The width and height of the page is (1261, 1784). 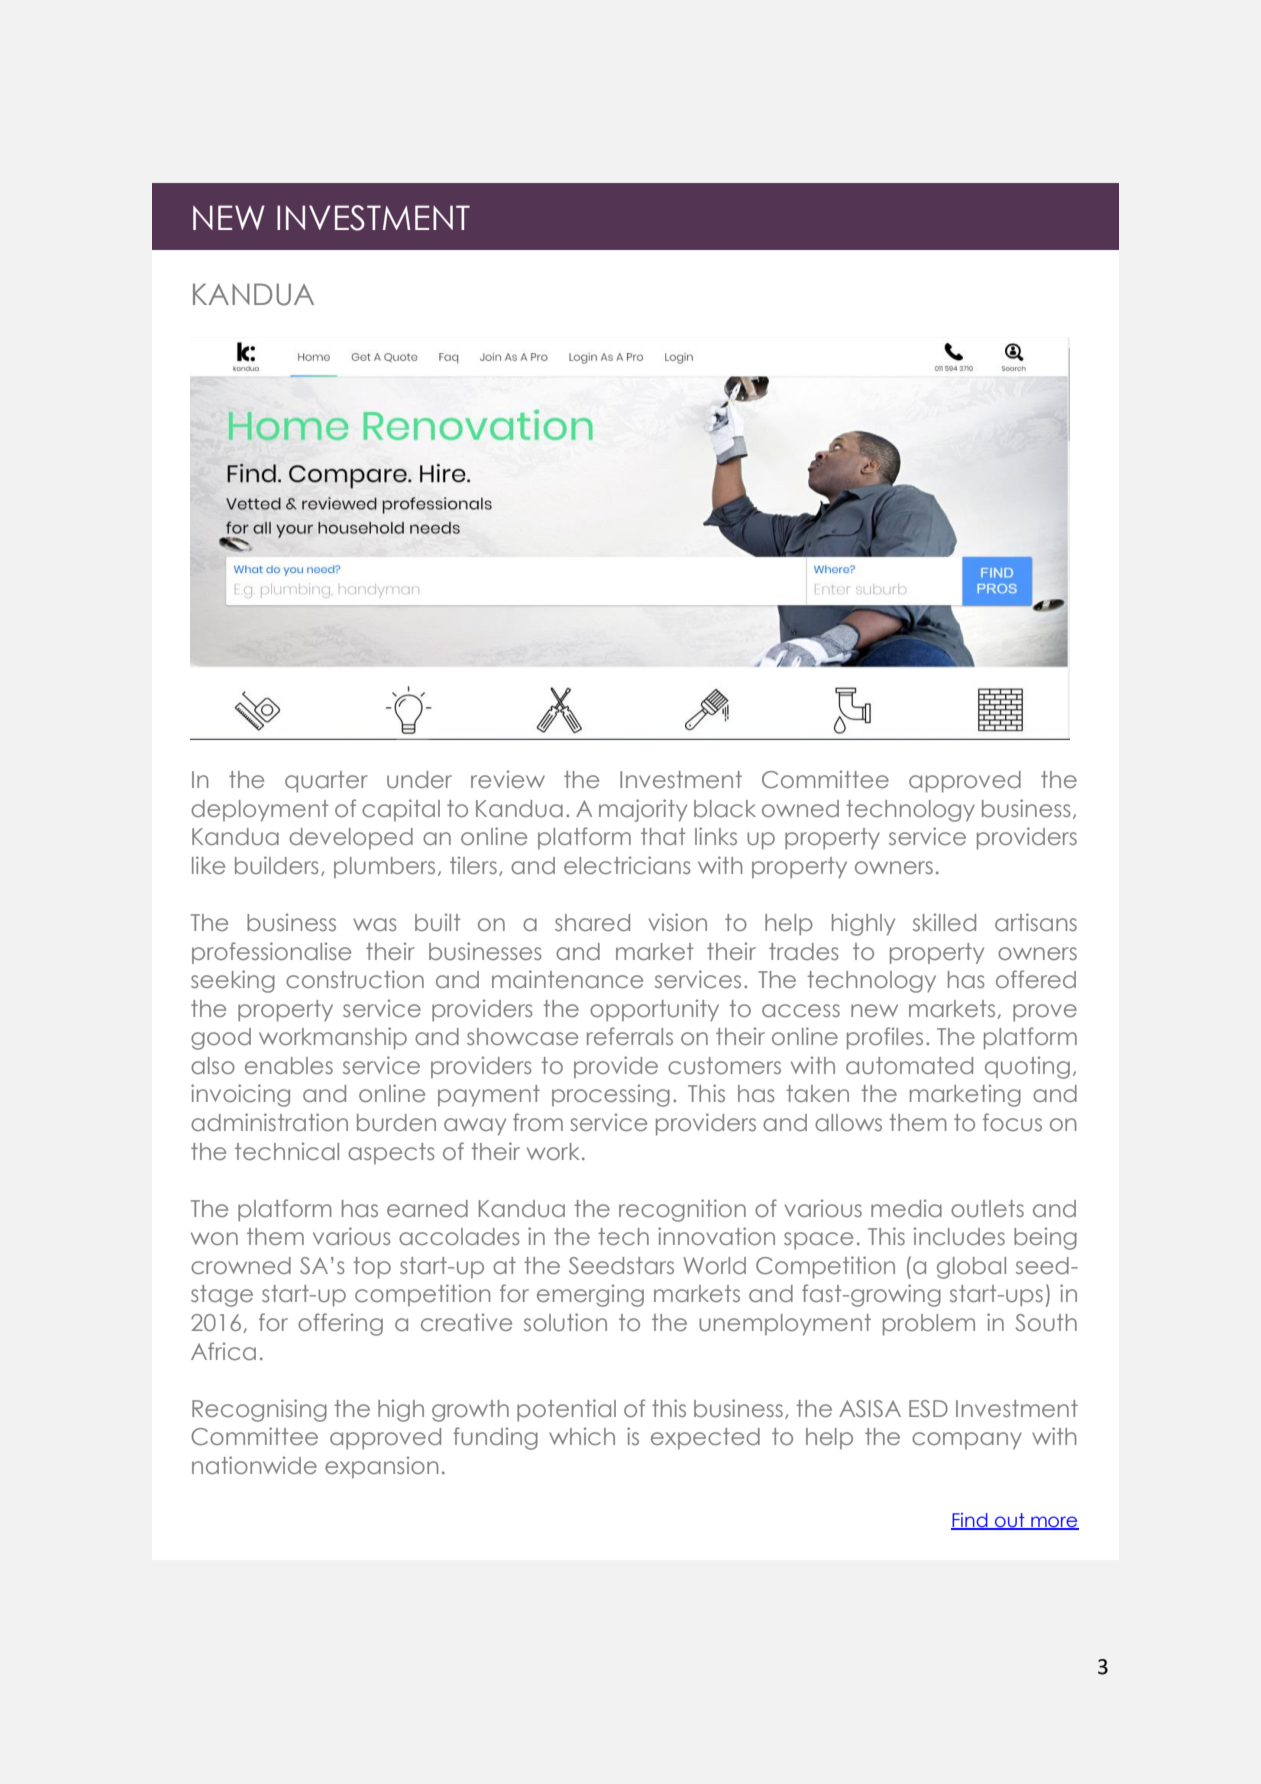 I want to click on administration, so click(x=269, y=1122).
